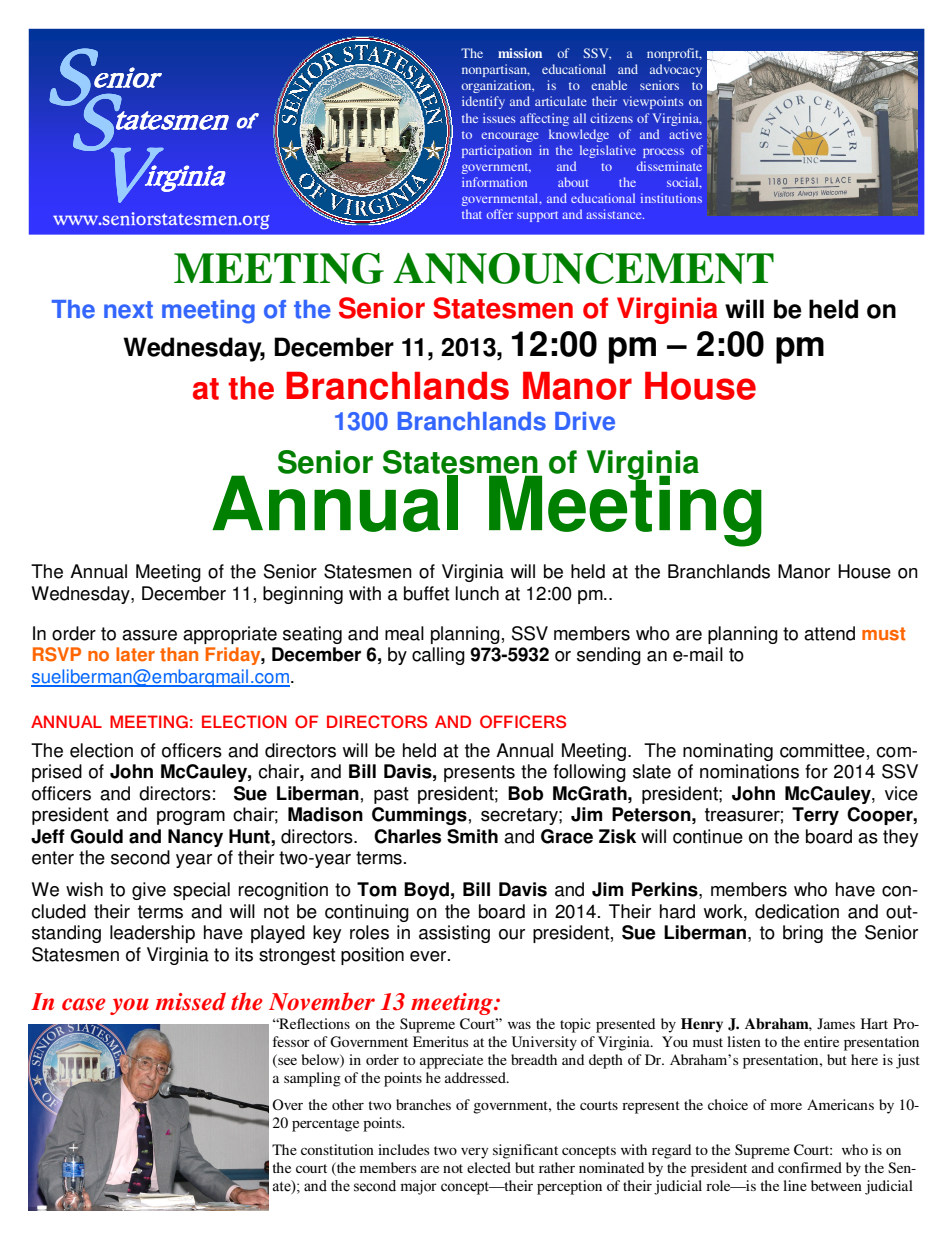  I want to click on percentage, so click(325, 1125).
